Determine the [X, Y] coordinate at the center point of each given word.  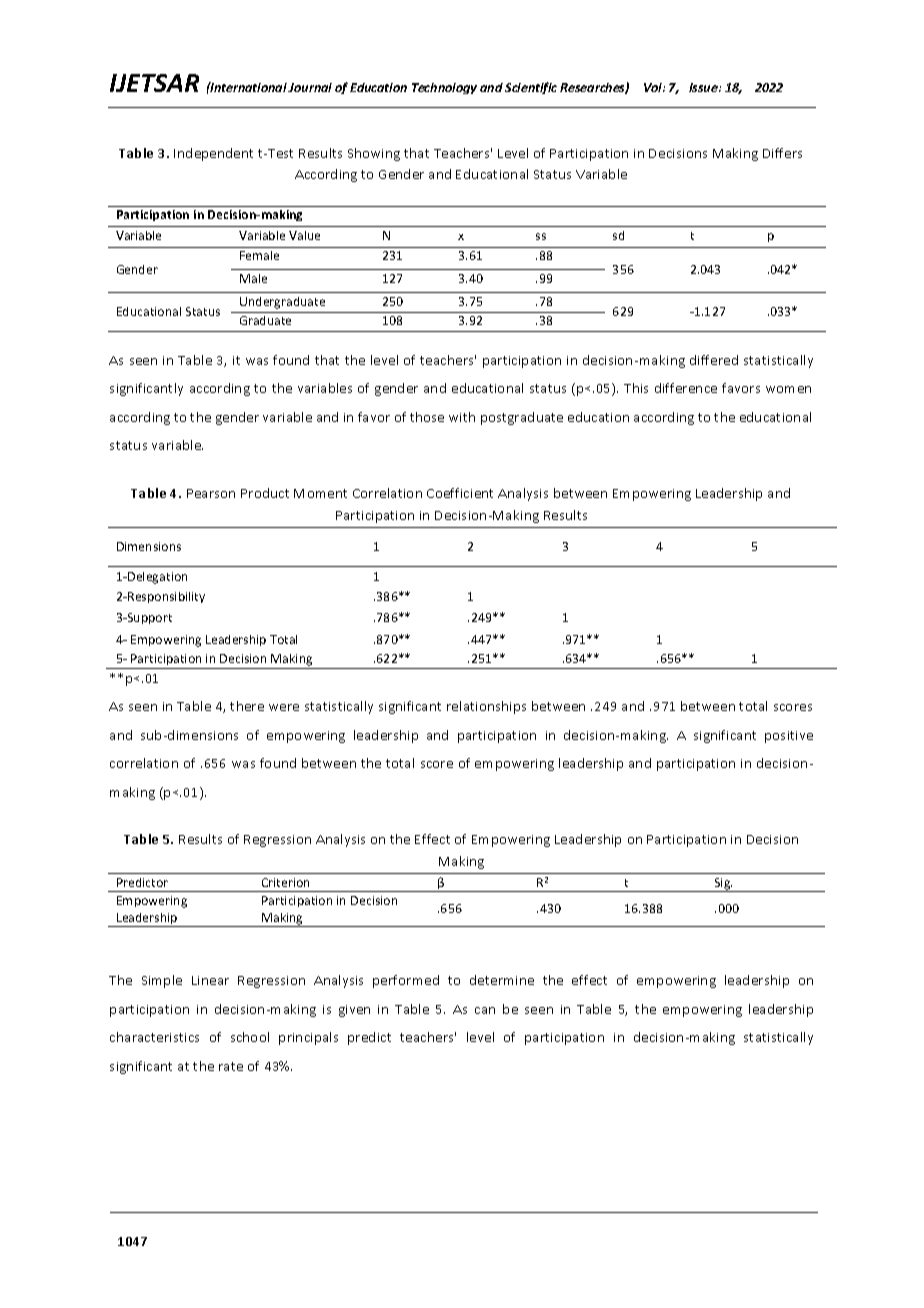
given [354, 1011]
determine [502, 980]
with [462, 417]
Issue [704, 87]
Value [304, 235]
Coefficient [460, 493]
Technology [444, 88]
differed [714, 360]
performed [406, 981]
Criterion [285, 882]
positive [789, 737]
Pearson [211, 493]
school [250, 1037]
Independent [213, 154]
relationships [486, 707]
